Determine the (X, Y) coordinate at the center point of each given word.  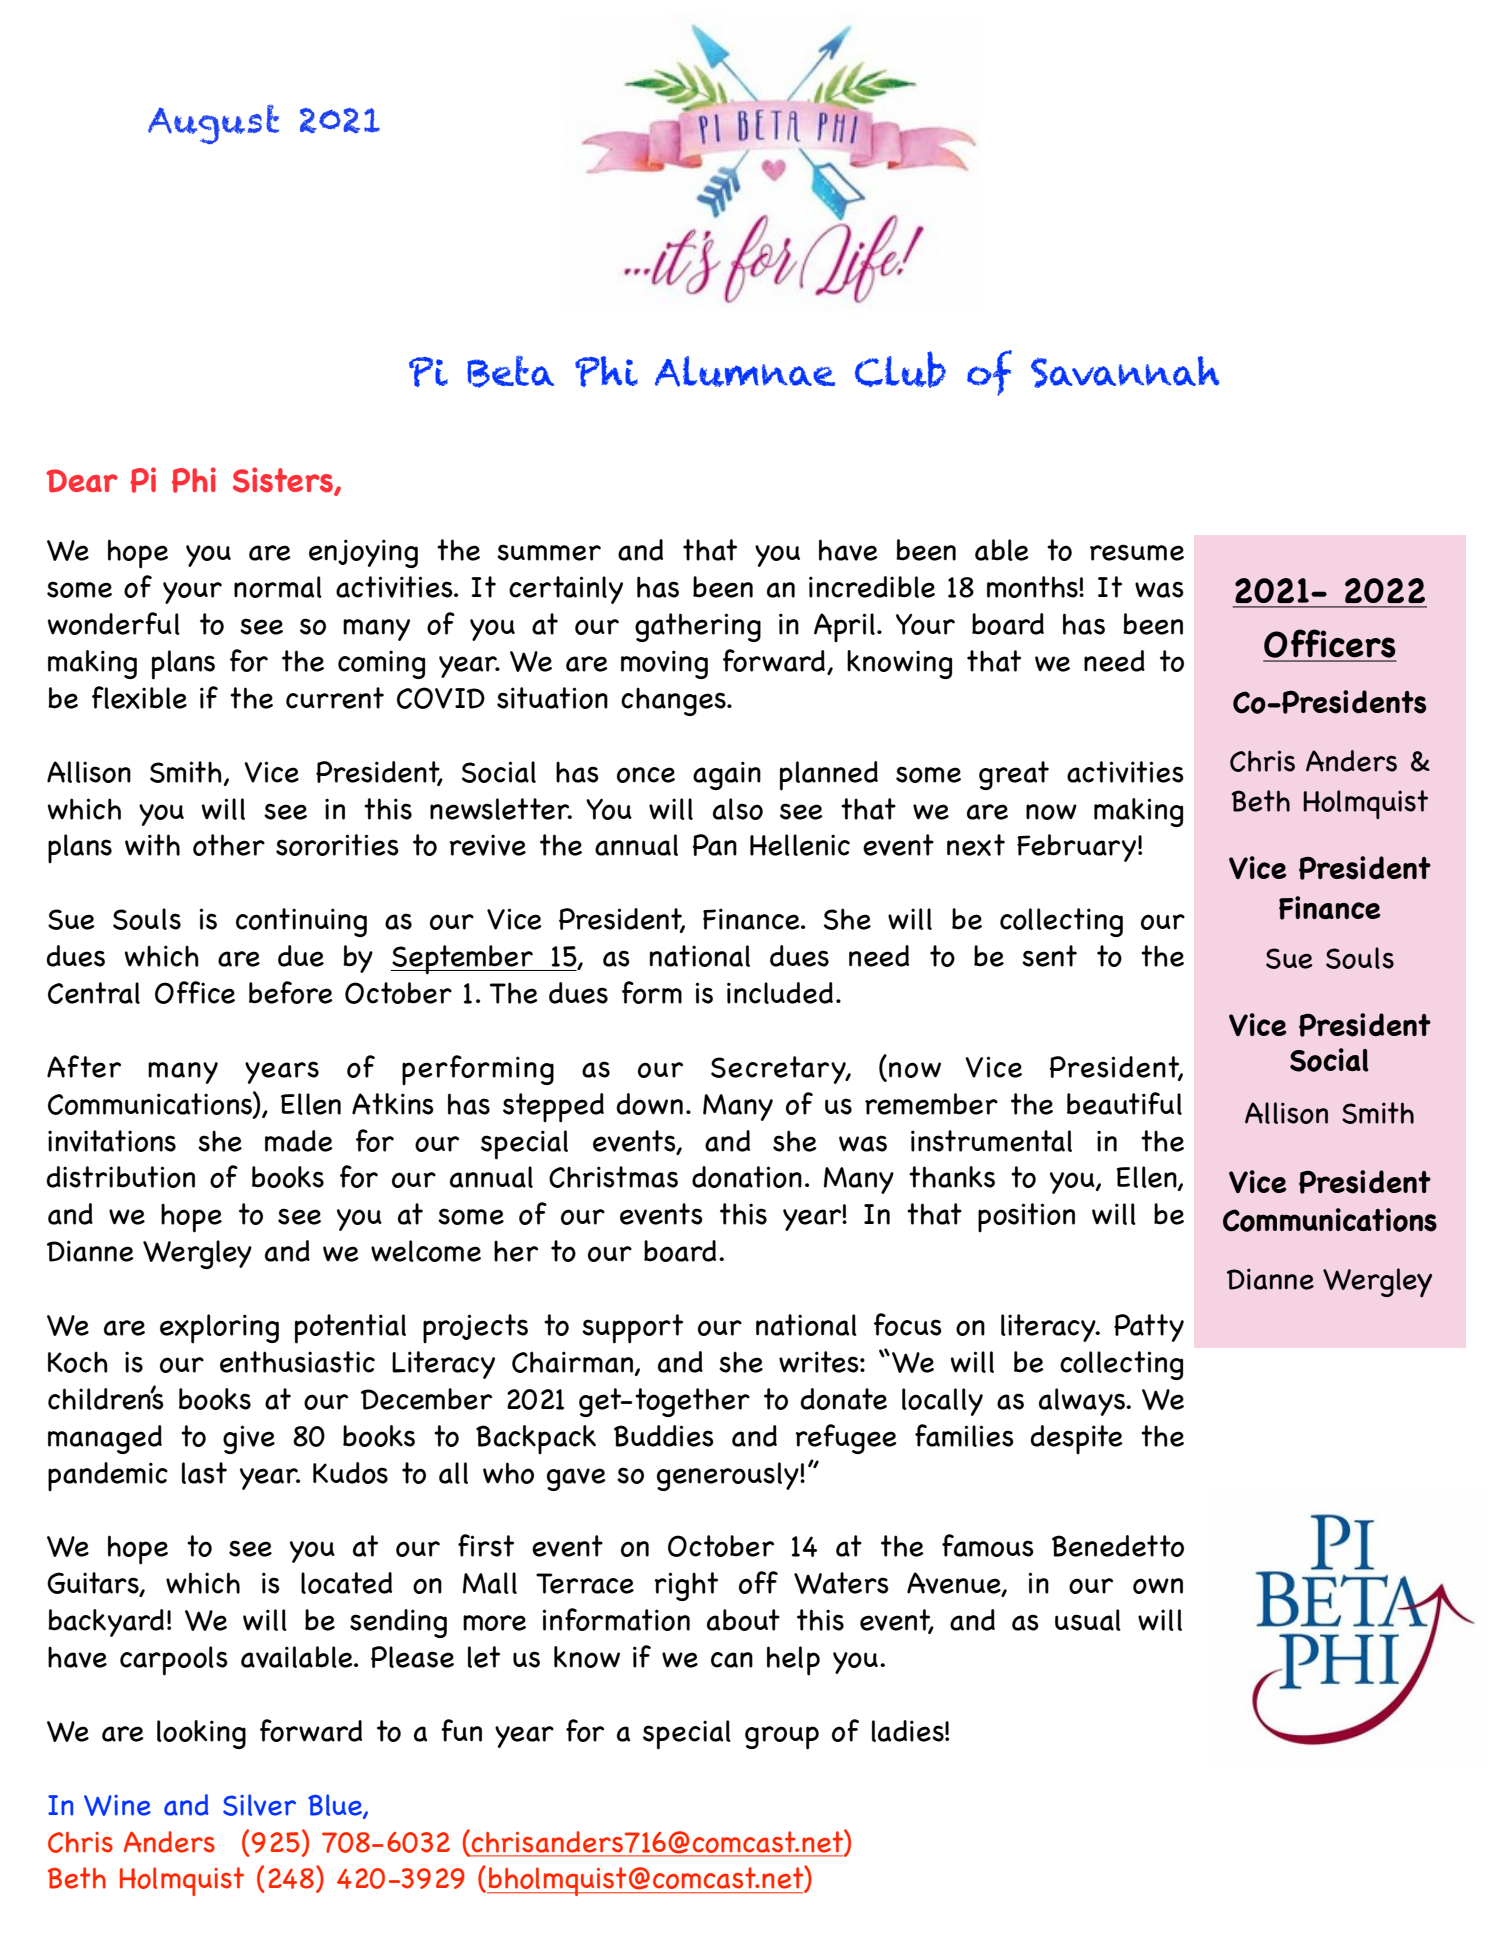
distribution (120, 1177)
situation (552, 698)
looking (201, 1734)
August (213, 124)
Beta (510, 372)
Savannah (1125, 372)
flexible (139, 697)
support (632, 1329)
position (1026, 1217)
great (1014, 775)
